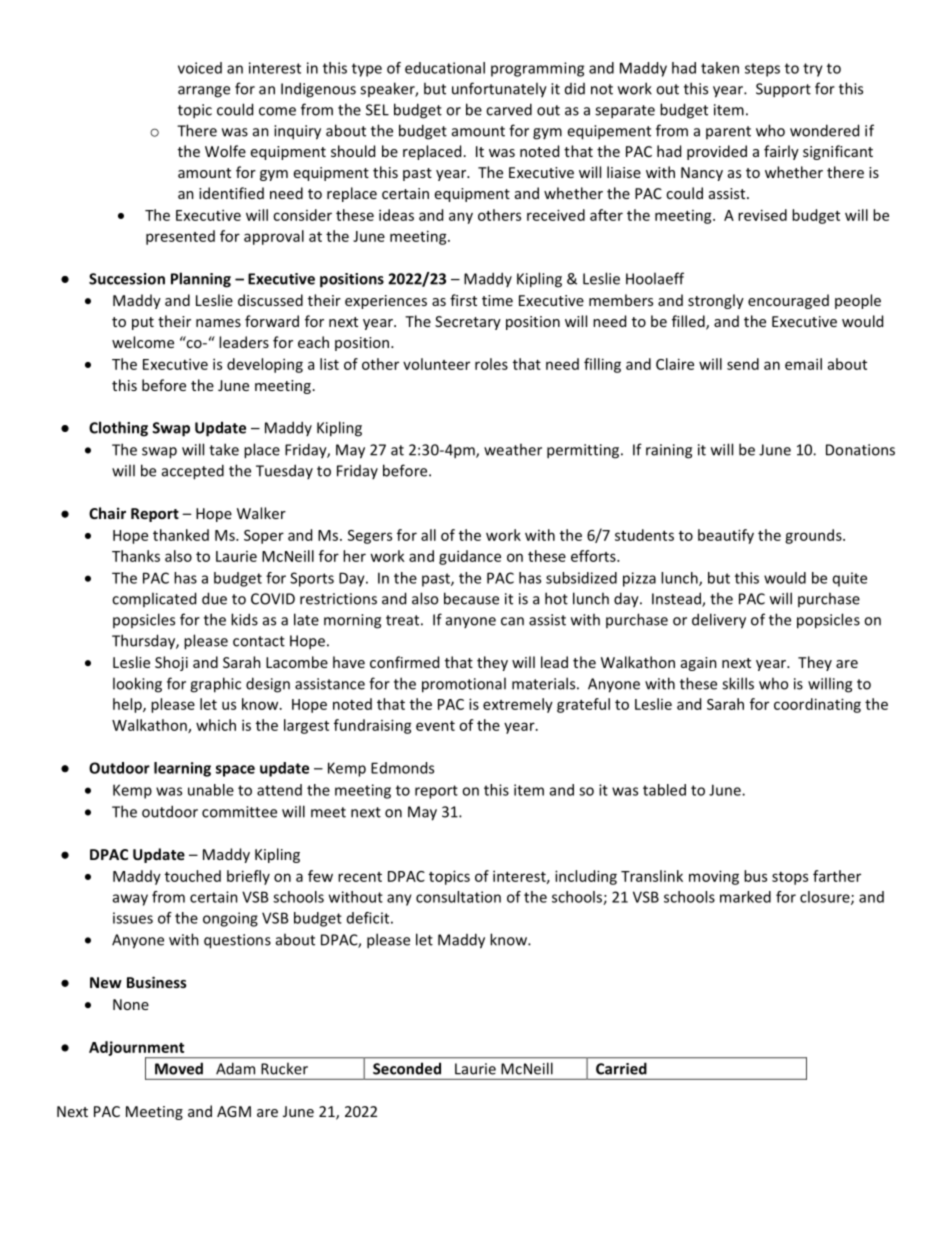 The image size is (952, 1233). I want to click on event, so click(435, 726).
